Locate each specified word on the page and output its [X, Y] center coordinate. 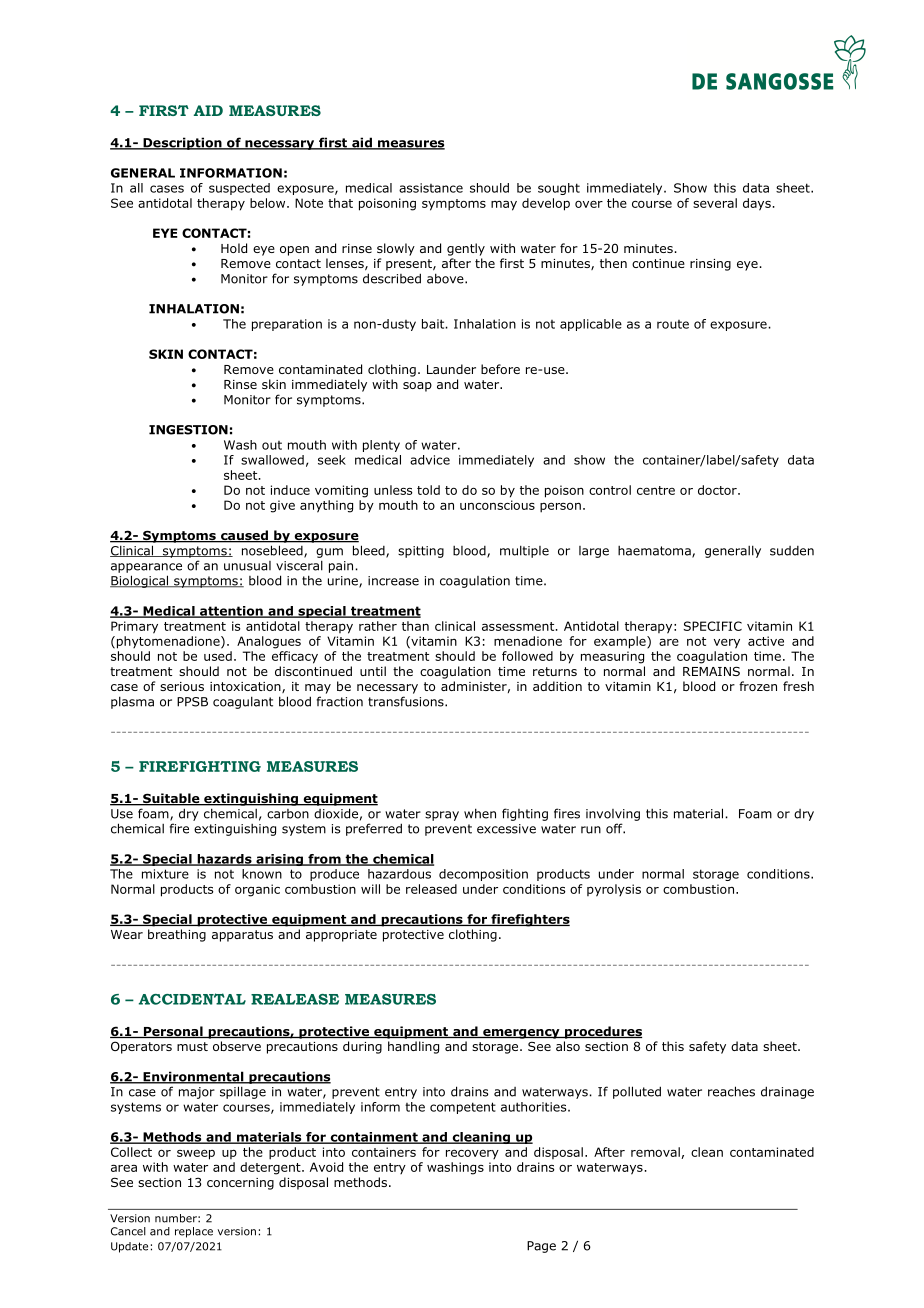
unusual [247, 566]
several [715, 203]
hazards [224, 860]
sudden [792, 551]
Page [541, 1247]
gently [466, 249]
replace [194, 1232]
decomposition [483, 875]
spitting [421, 552]
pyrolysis [614, 890]
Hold [234, 248]
